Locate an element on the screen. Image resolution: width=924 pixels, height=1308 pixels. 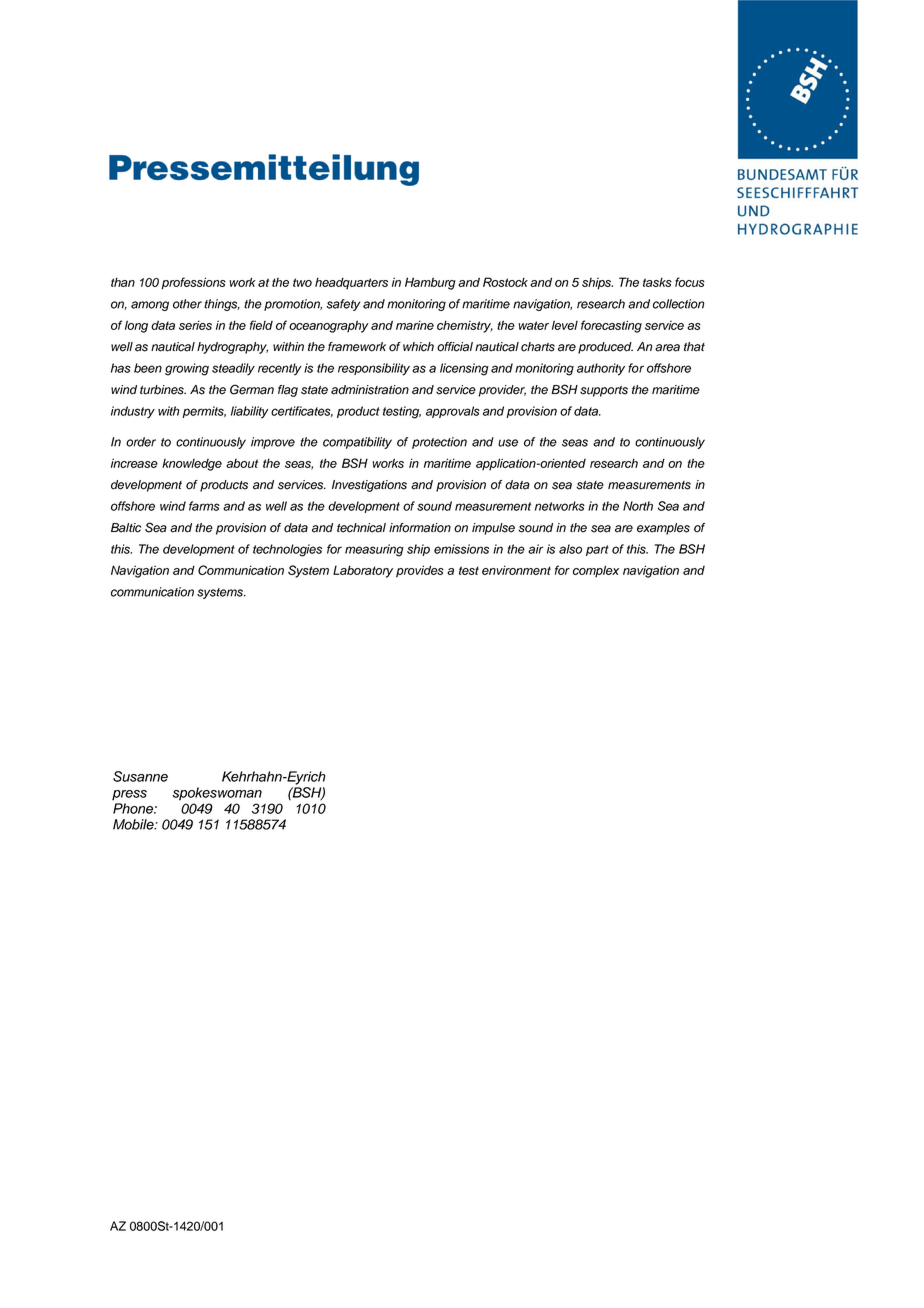
tasks is located at coordinates (657, 282).
